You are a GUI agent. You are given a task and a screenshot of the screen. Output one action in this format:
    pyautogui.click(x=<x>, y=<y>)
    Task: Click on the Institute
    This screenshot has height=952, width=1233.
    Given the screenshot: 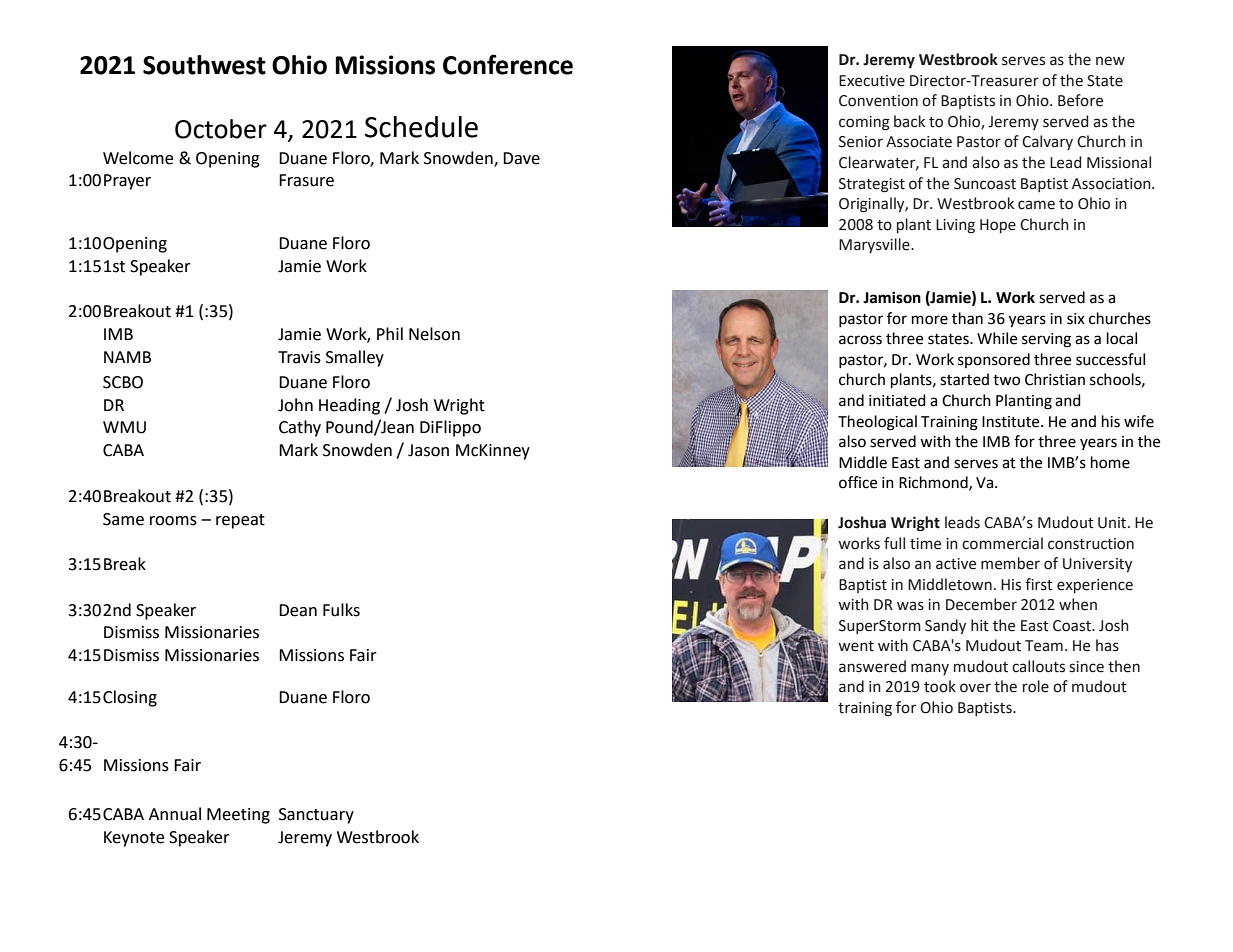 What is the action you would take?
    pyautogui.click(x=1012, y=422)
